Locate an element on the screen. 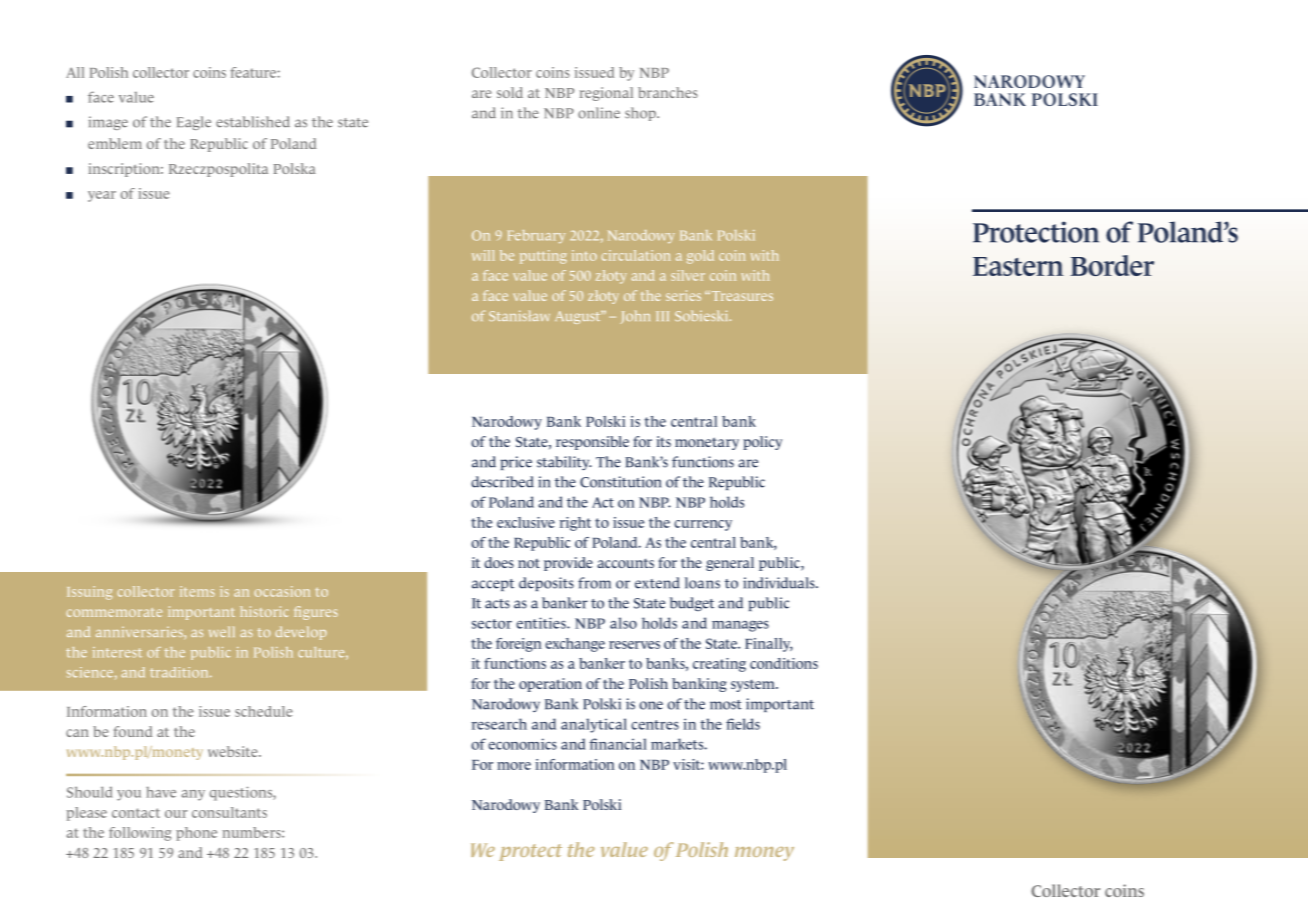 The width and height of the screenshot is (1308, 924). Constitution is located at coordinates (620, 482).
